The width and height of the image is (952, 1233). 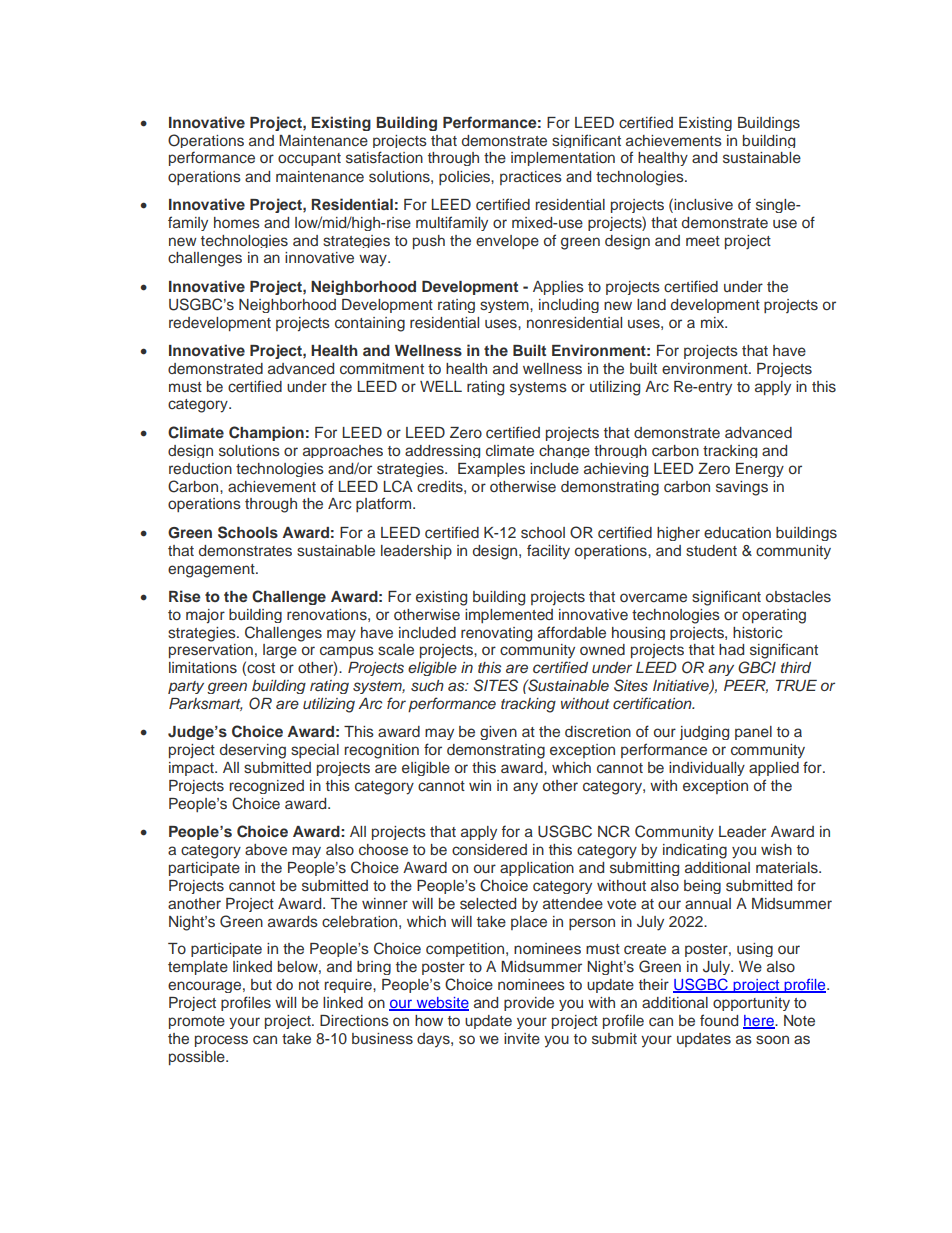 What do you see at coordinates (498, 733) in the image?
I see `given` at bounding box center [498, 733].
